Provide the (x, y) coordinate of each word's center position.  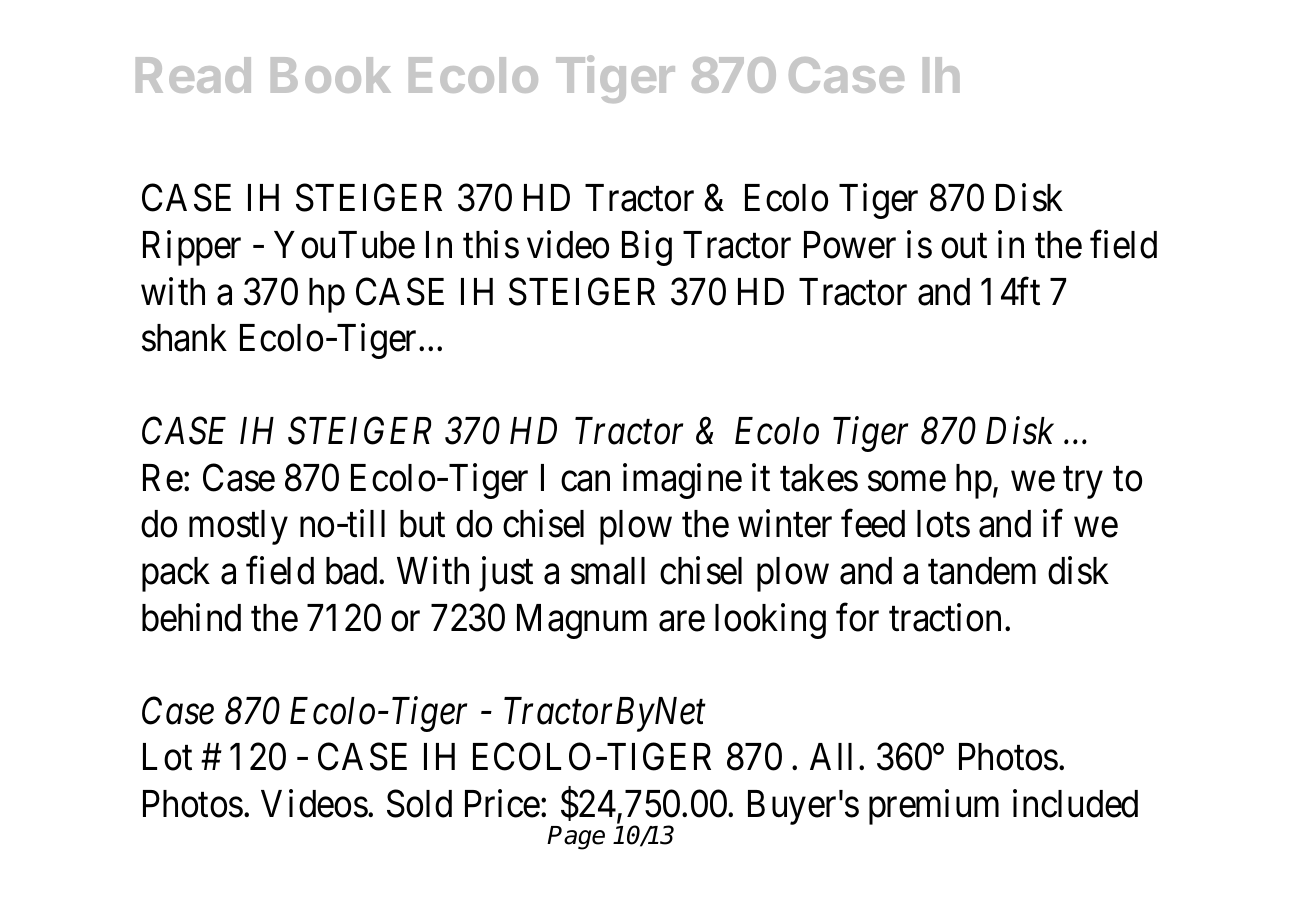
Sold (419, 803)
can (585, 482)
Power (850, 245)
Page (576, 838)
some (907, 482)
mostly (238, 527)
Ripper (192, 248)
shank (184, 338)
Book (331, 75)
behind (191, 617)
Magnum (582, 621)
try (1083, 483)
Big (647, 248)
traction (945, 617)
